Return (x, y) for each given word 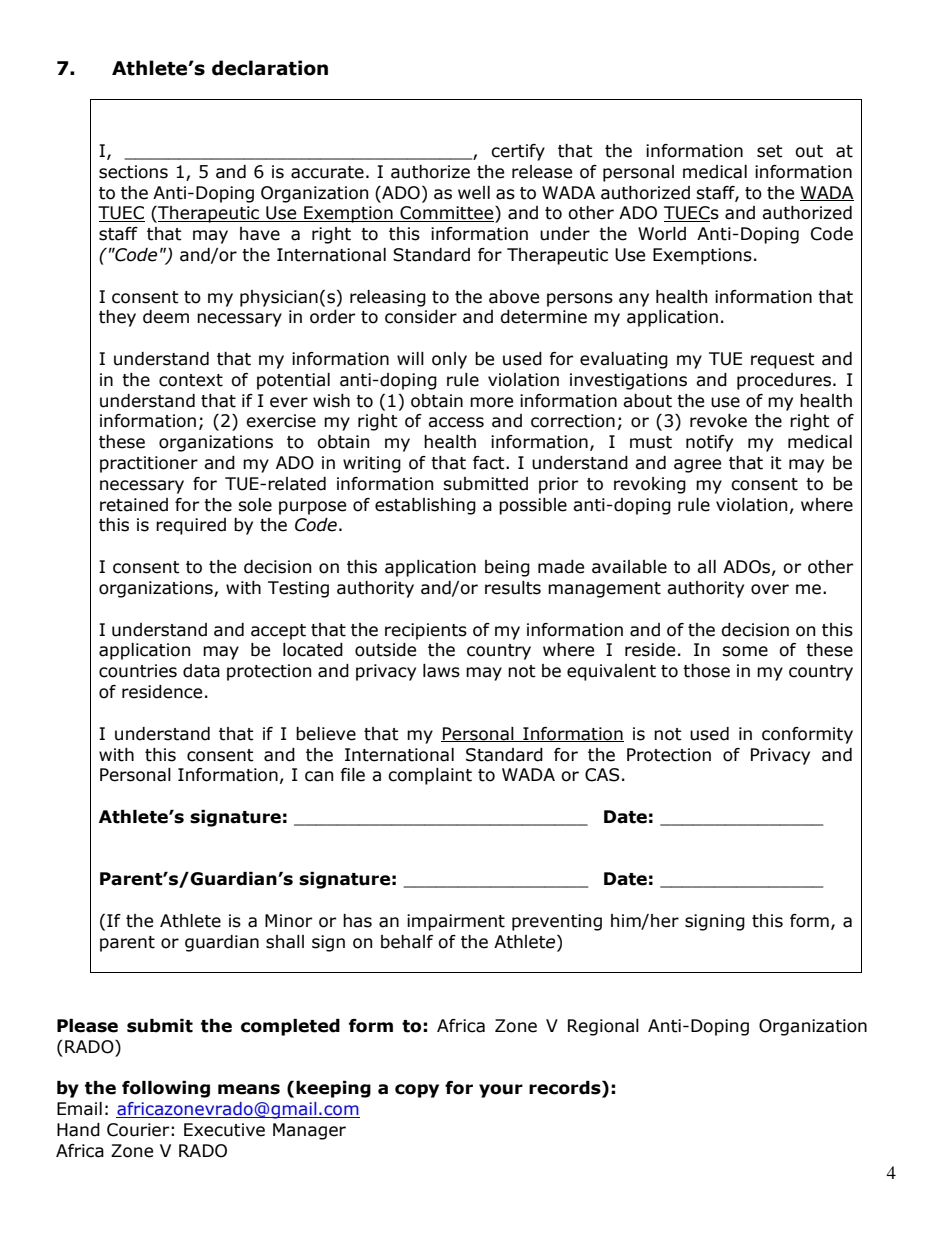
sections (133, 172)
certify (518, 152)
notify (709, 443)
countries (138, 671)
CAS (602, 775)
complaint (430, 776)
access (456, 422)
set (770, 151)
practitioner (149, 464)
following (166, 1089)
